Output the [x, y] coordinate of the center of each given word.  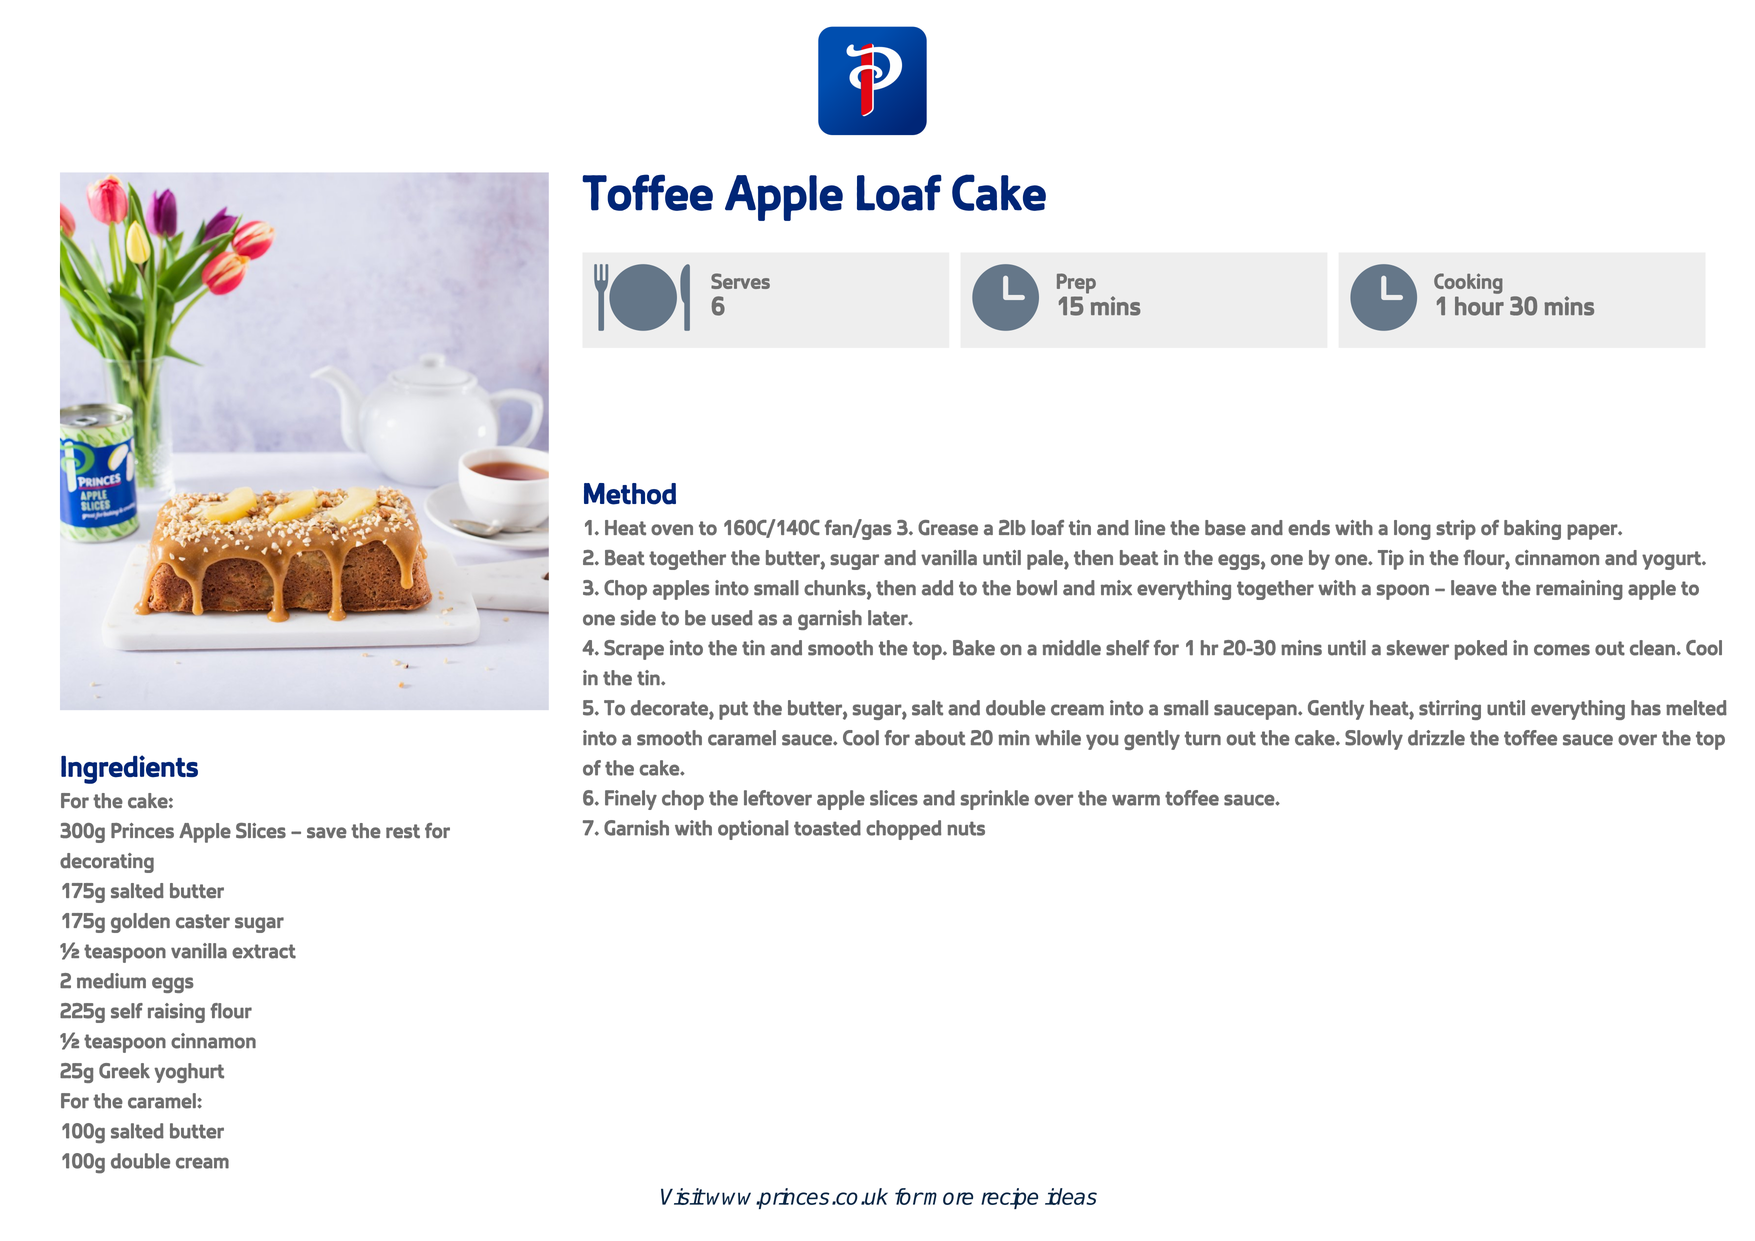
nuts [966, 828]
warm [1136, 800]
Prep [1076, 283]
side [638, 618]
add [937, 588]
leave [1474, 588]
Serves [740, 281]
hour [1479, 306]
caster [203, 921]
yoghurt [189, 1073]
